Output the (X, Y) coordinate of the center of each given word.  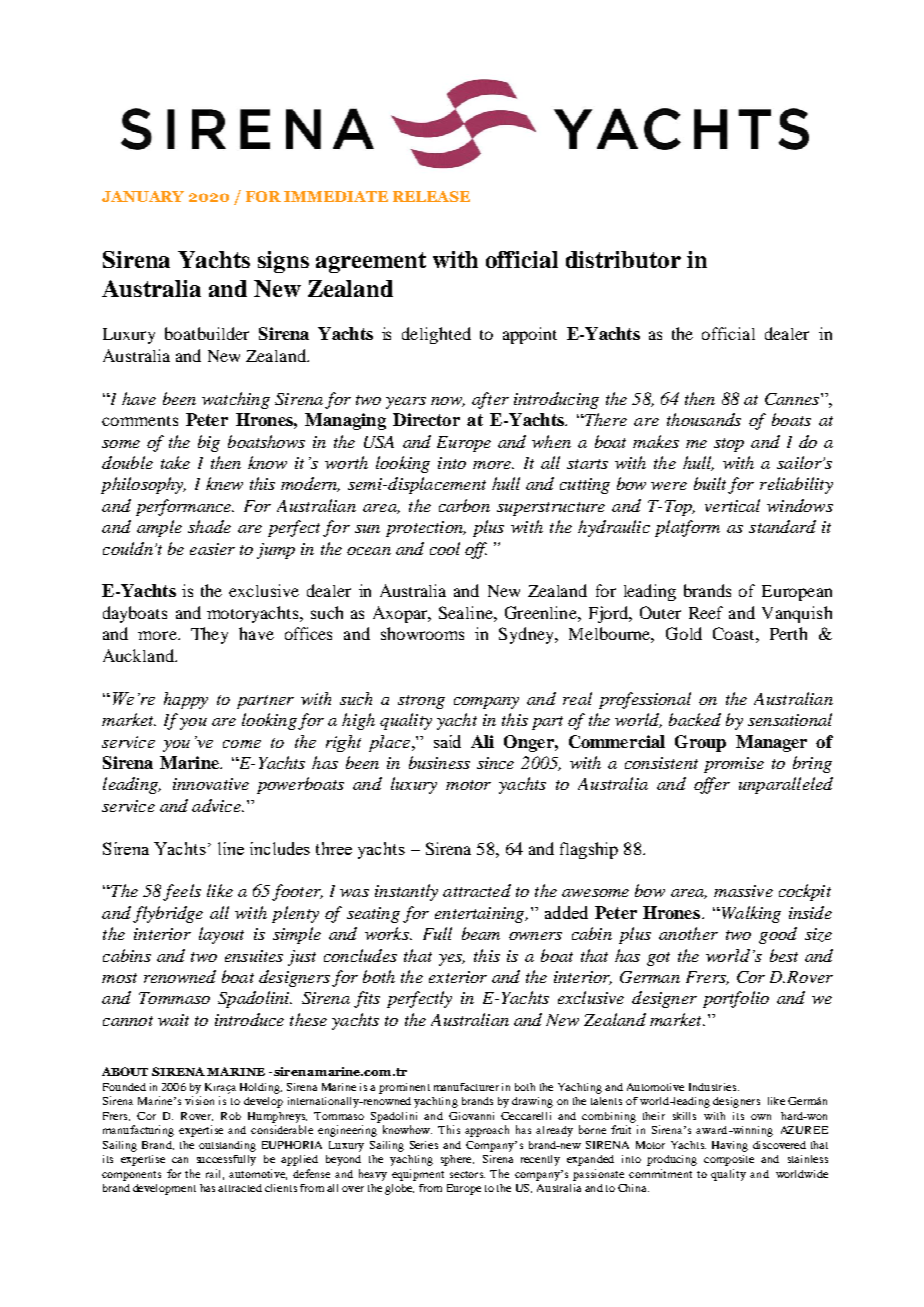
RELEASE (431, 196)
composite (729, 1160)
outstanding (227, 1146)
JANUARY (143, 196)
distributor (623, 259)
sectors (467, 1174)
